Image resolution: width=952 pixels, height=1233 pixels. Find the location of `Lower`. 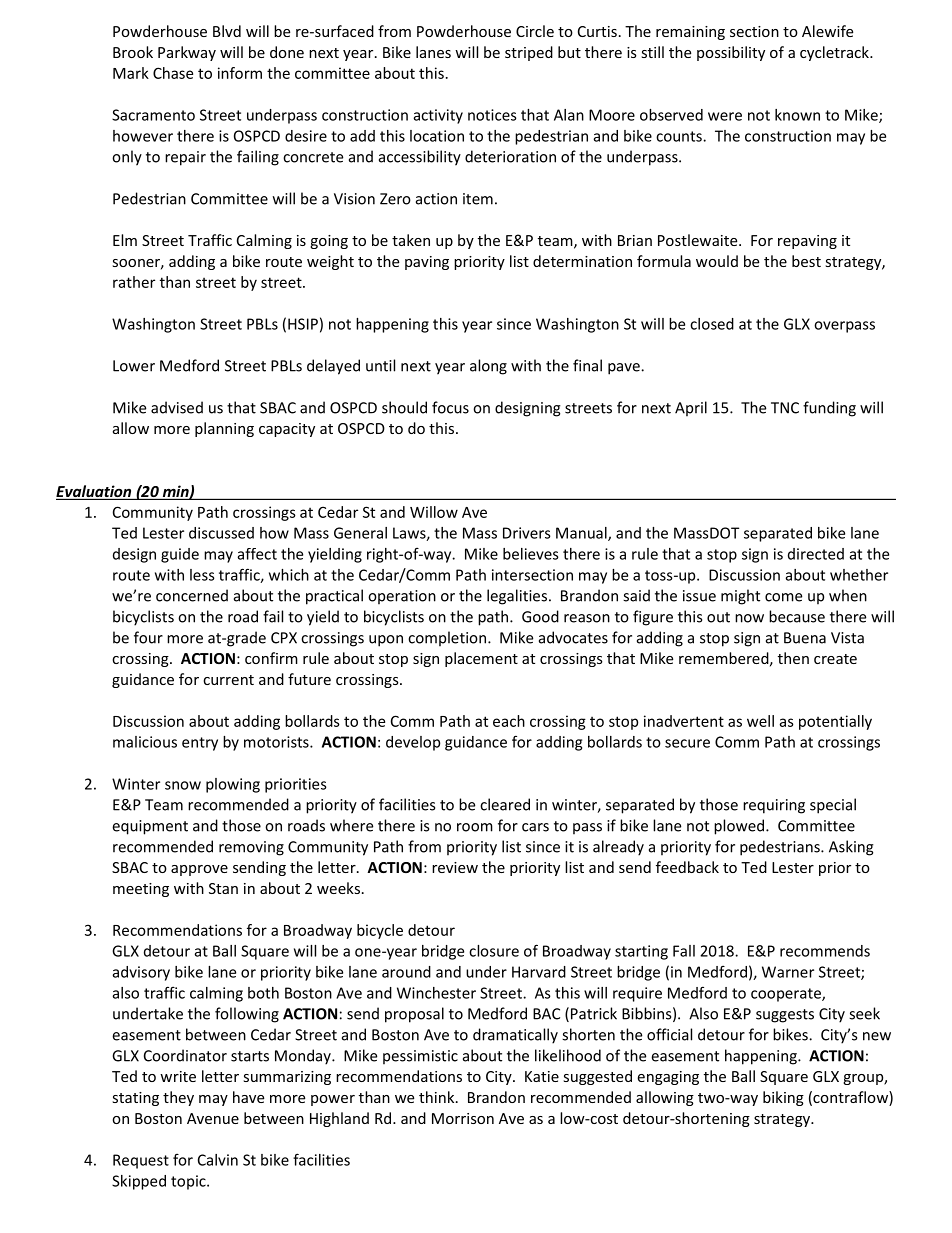

Lower is located at coordinates (134, 366).
